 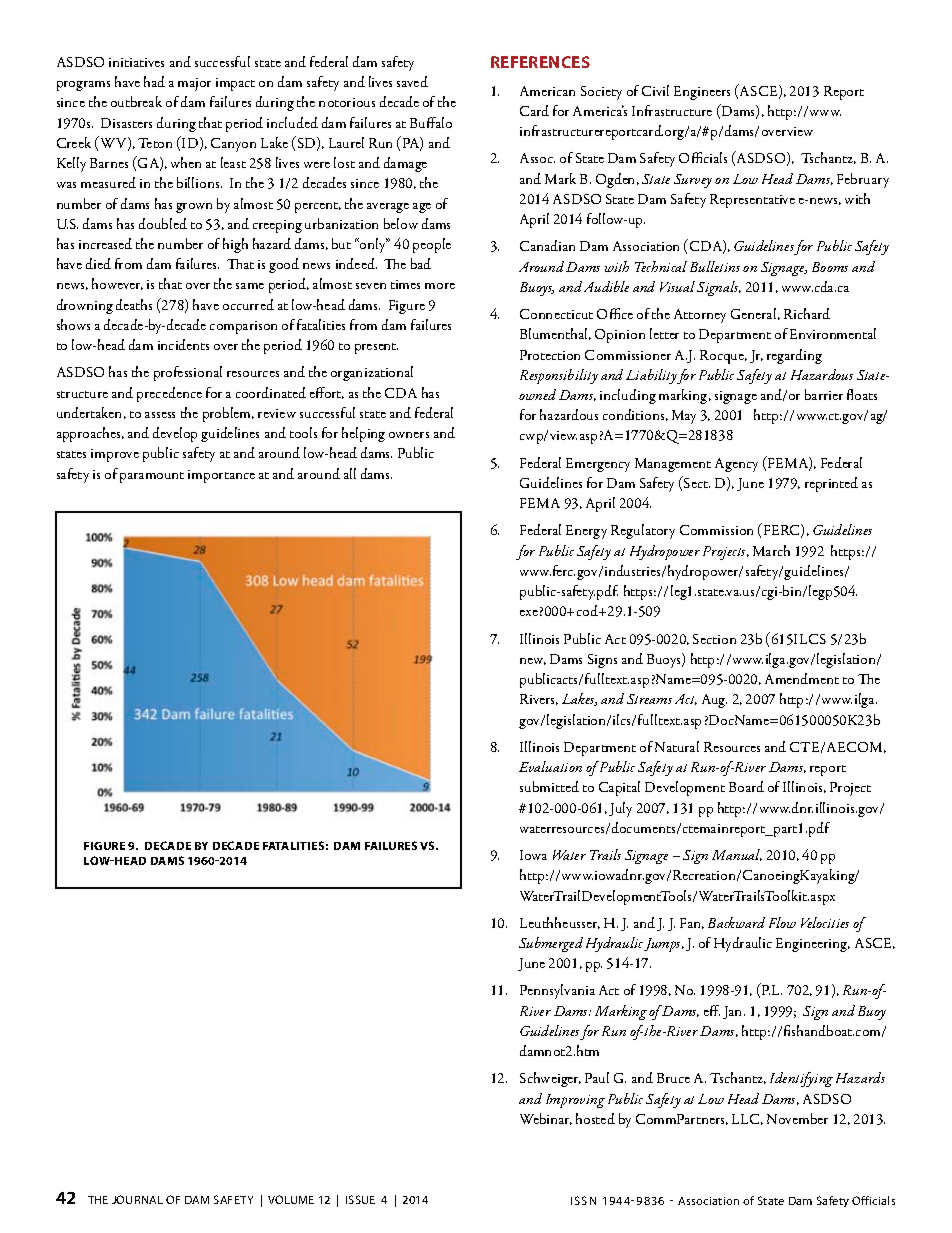 What do you see at coordinates (702, 93) in the document?
I see `Engineers` at bounding box center [702, 93].
